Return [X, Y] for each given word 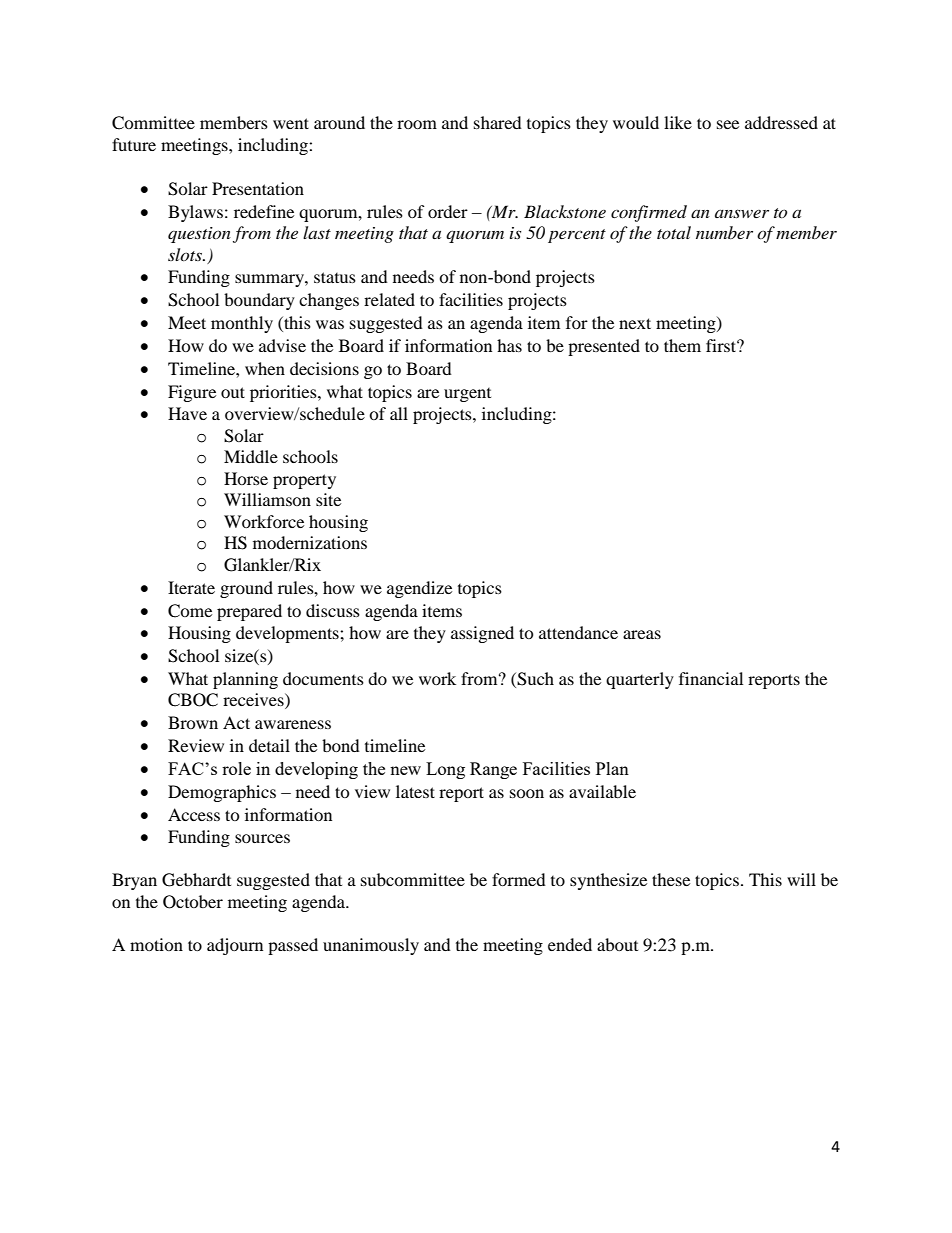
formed [519, 879]
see [728, 124]
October [193, 902]
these [671, 879]
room [417, 124]
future [134, 144]
